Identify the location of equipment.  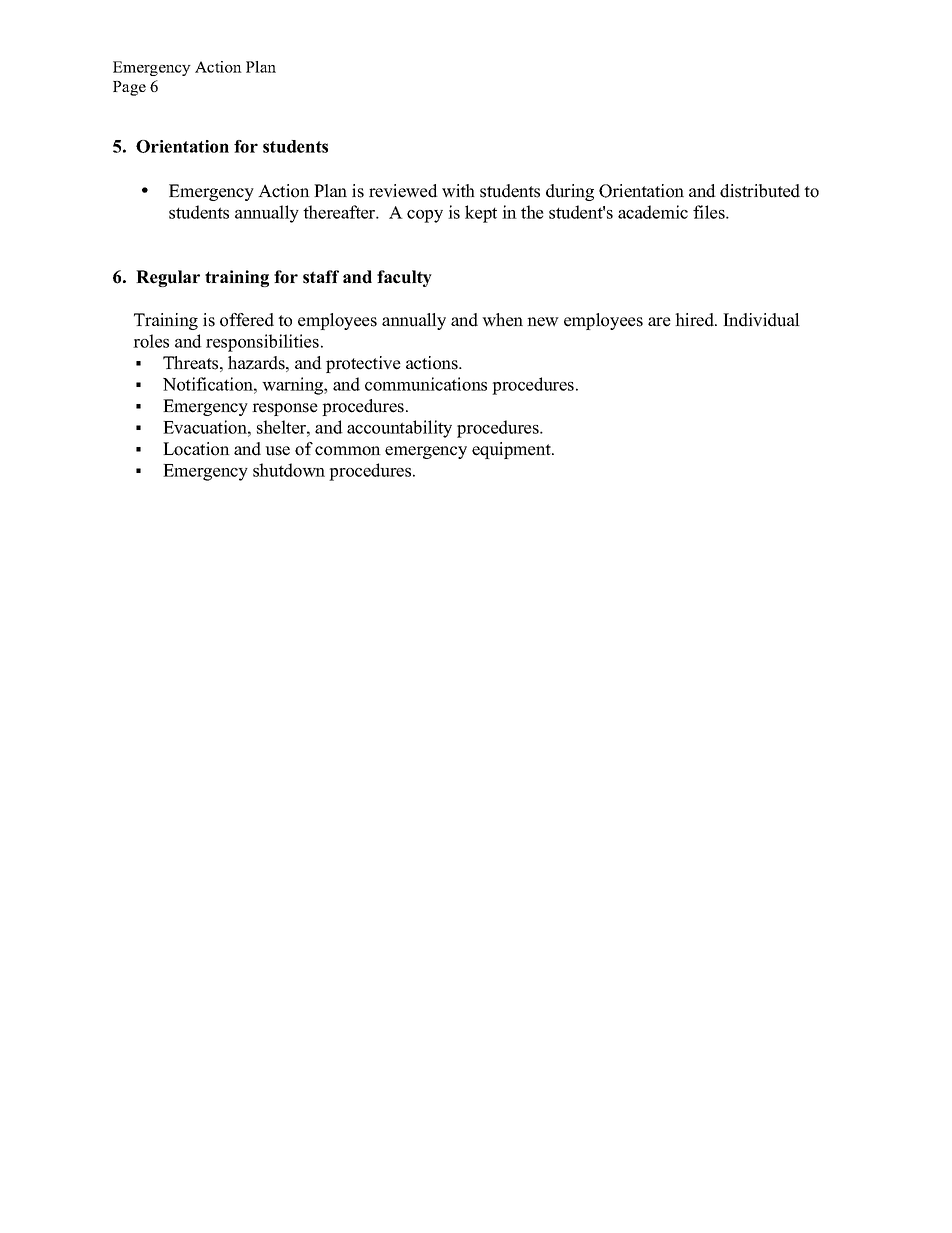
(512, 450).
